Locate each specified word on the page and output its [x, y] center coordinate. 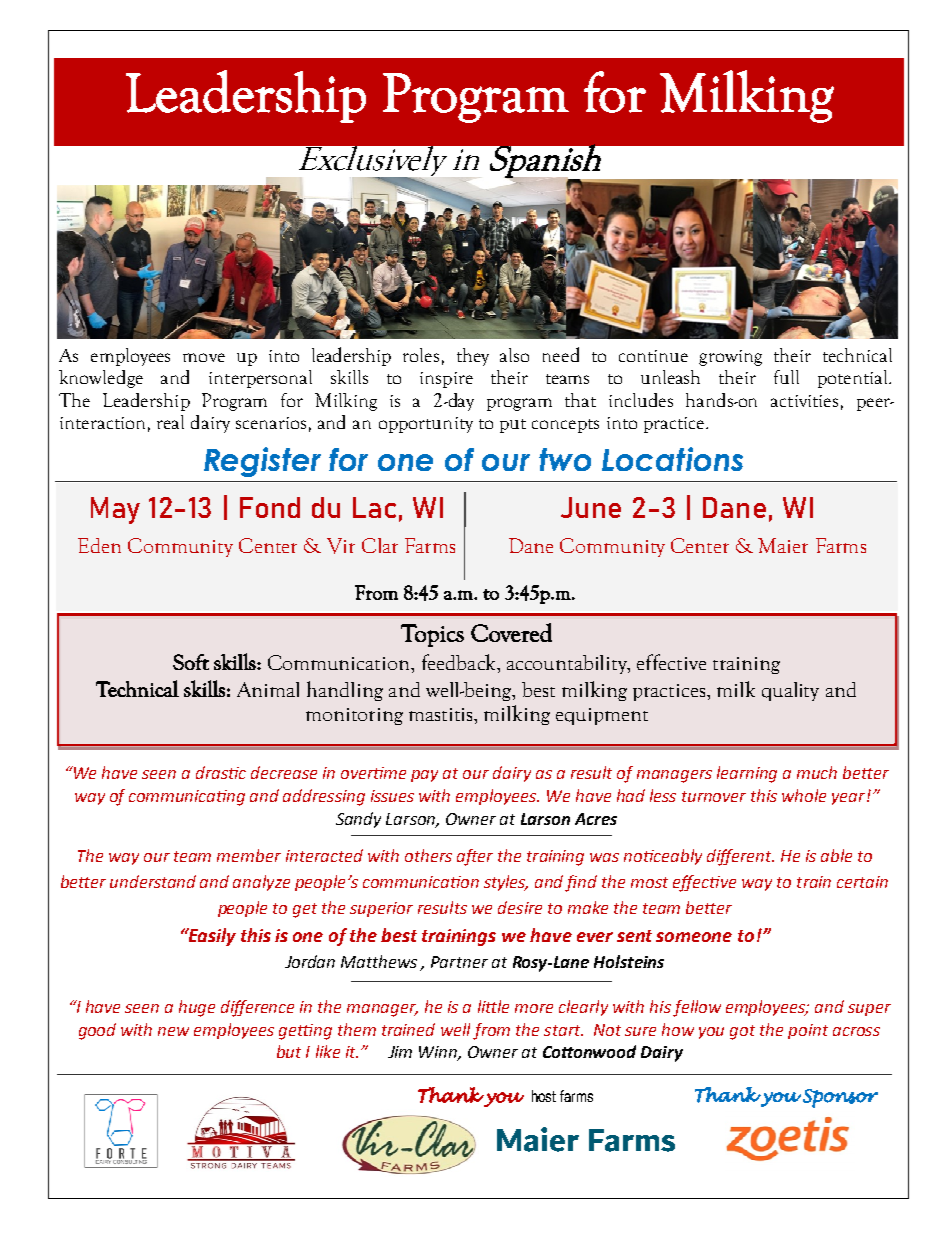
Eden [99, 545]
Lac [374, 507]
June [591, 507]
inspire [446, 380]
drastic [221, 772]
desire [520, 907]
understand [153, 881]
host [544, 1096]
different [740, 857]
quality [790, 691]
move [204, 357]
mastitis [442, 714]
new [173, 1031]
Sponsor [840, 1098]
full [786, 377]
